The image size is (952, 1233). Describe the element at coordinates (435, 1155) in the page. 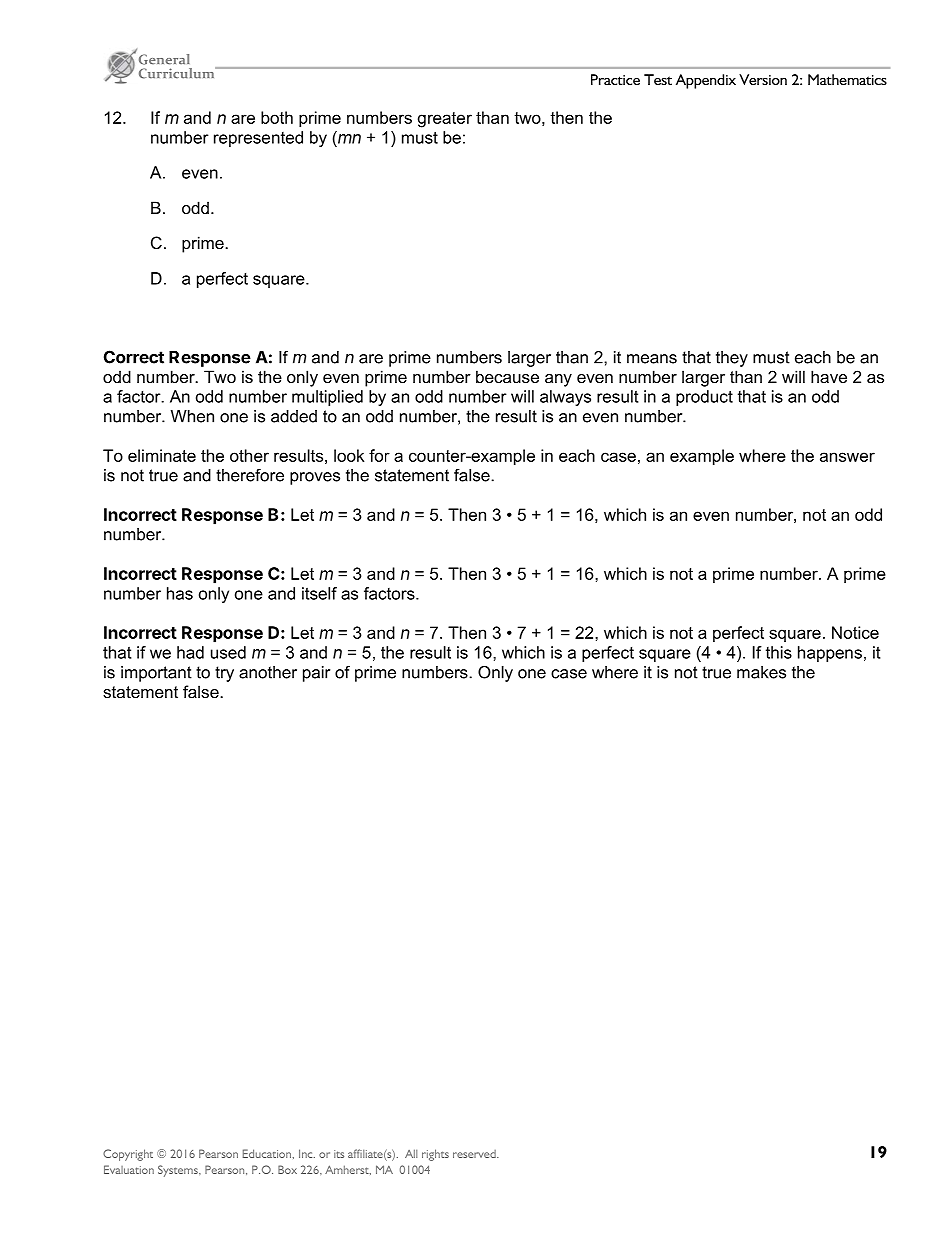

I see `rights` at that location.
